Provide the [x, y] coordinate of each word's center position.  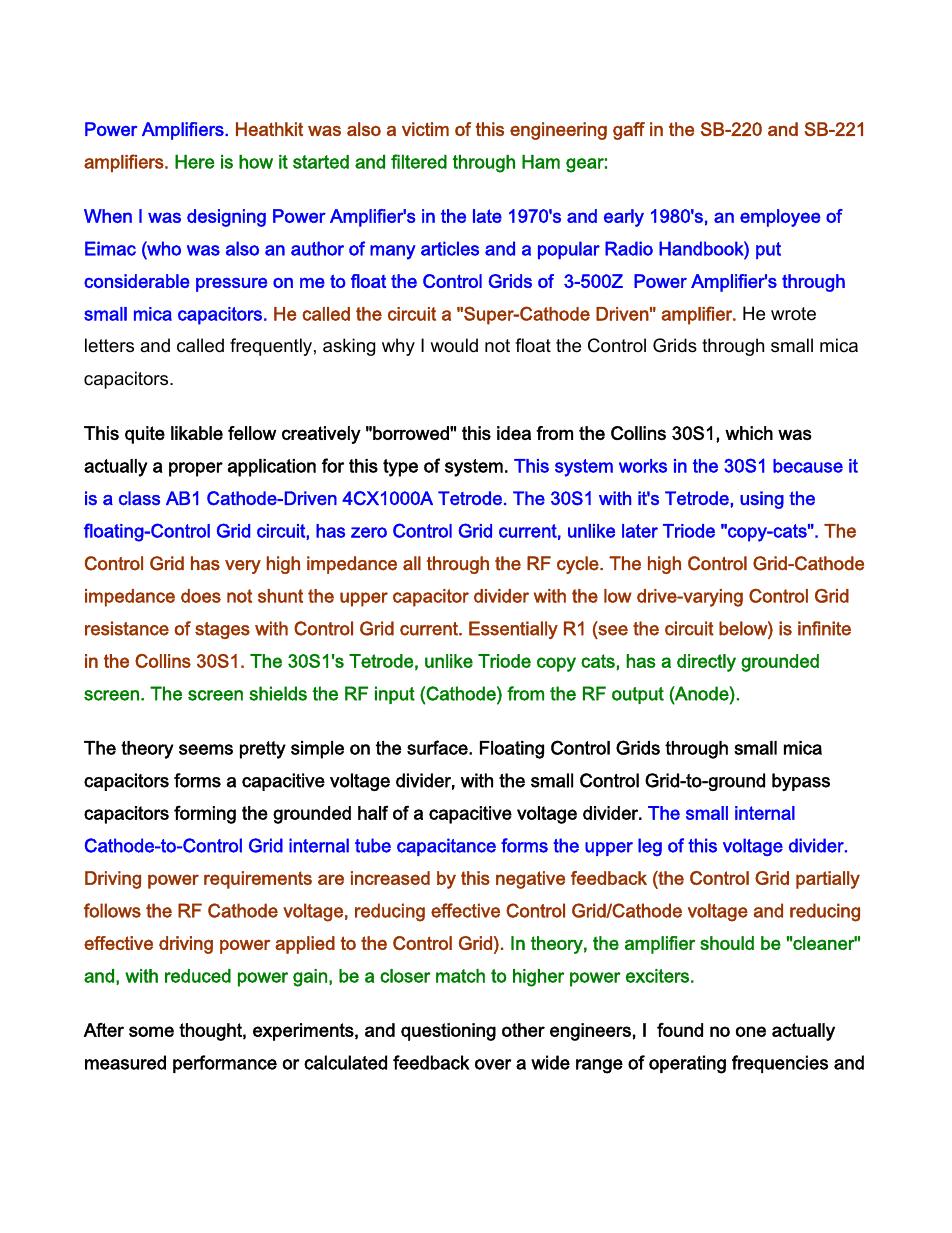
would [454, 345]
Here [195, 161]
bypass [801, 782]
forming [205, 815]
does [201, 596]
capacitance [446, 847]
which [749, 433]
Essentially [513, 630]
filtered [419, 161]
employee [780, 218]
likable [197, 433]
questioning [448, 1032]
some [151, 1031]
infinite [824, 628]
